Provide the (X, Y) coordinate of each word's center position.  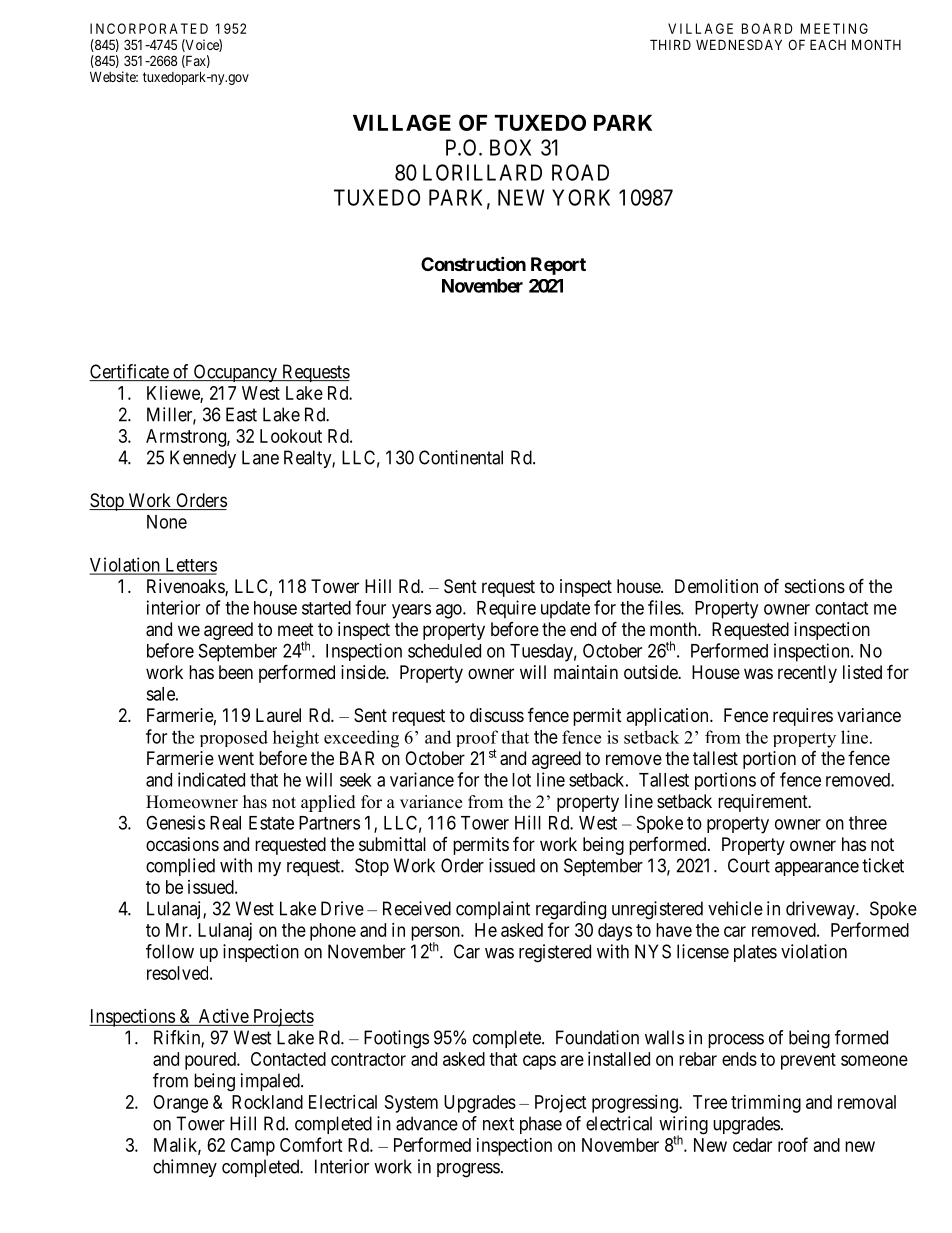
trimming (766, 1104)
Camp (253, 1147)
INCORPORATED (149, 28)
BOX (510, 147)
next (498, 1124)
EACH (828, 44)
